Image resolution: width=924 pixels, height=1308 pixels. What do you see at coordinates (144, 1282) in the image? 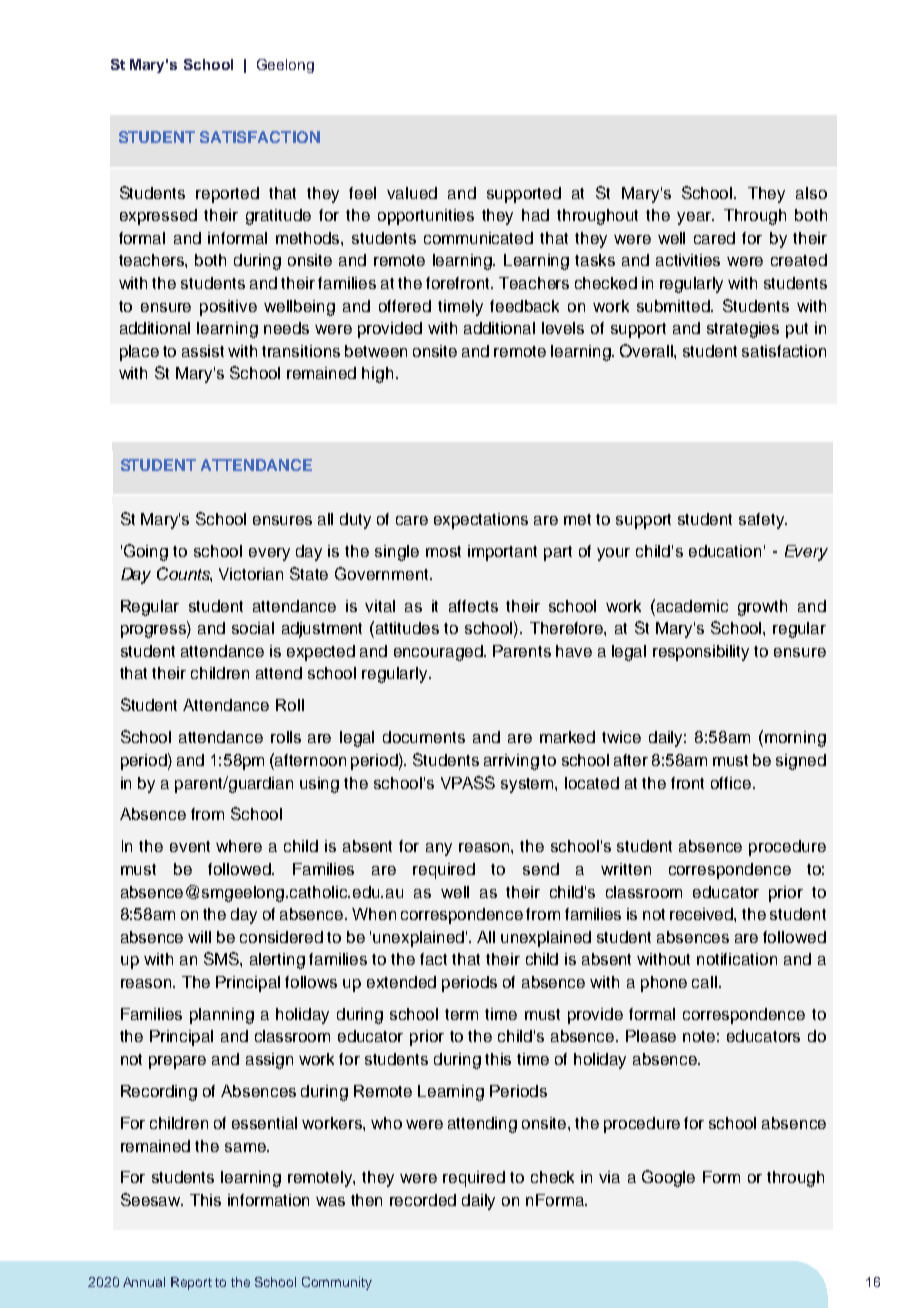
I see `Annual` at bounding box center [144, 1282].
